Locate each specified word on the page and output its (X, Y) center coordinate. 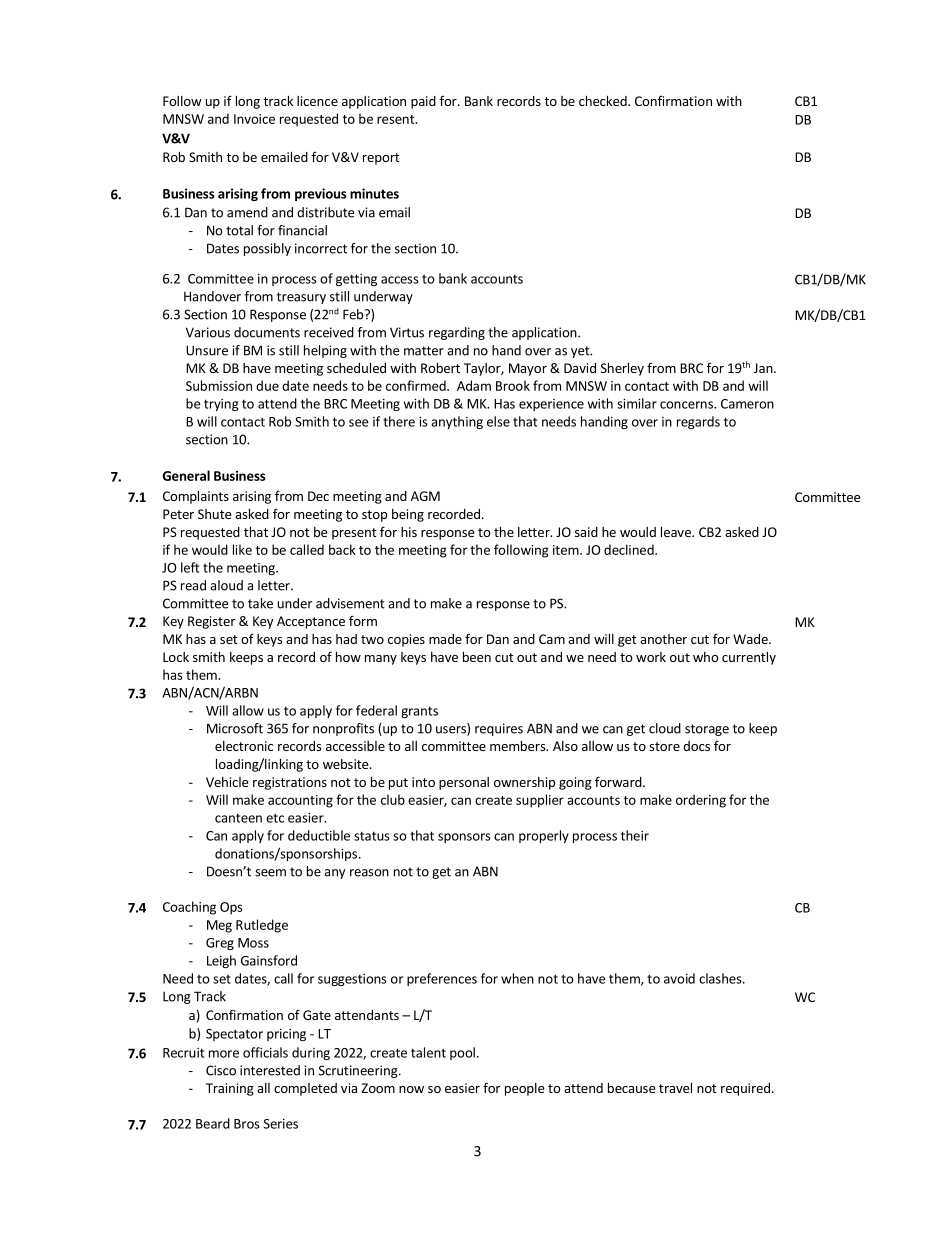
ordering (701, 801)
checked (604, 101)
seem (270, 873)
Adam (474, 385)
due (267, 385)
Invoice (254, 119)
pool (462, 1053)
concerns (687, 405)
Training (230, 1089)
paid (423, 102)
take (260, 603)
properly (544, 836)
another (663, 639)
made (445, 639)
